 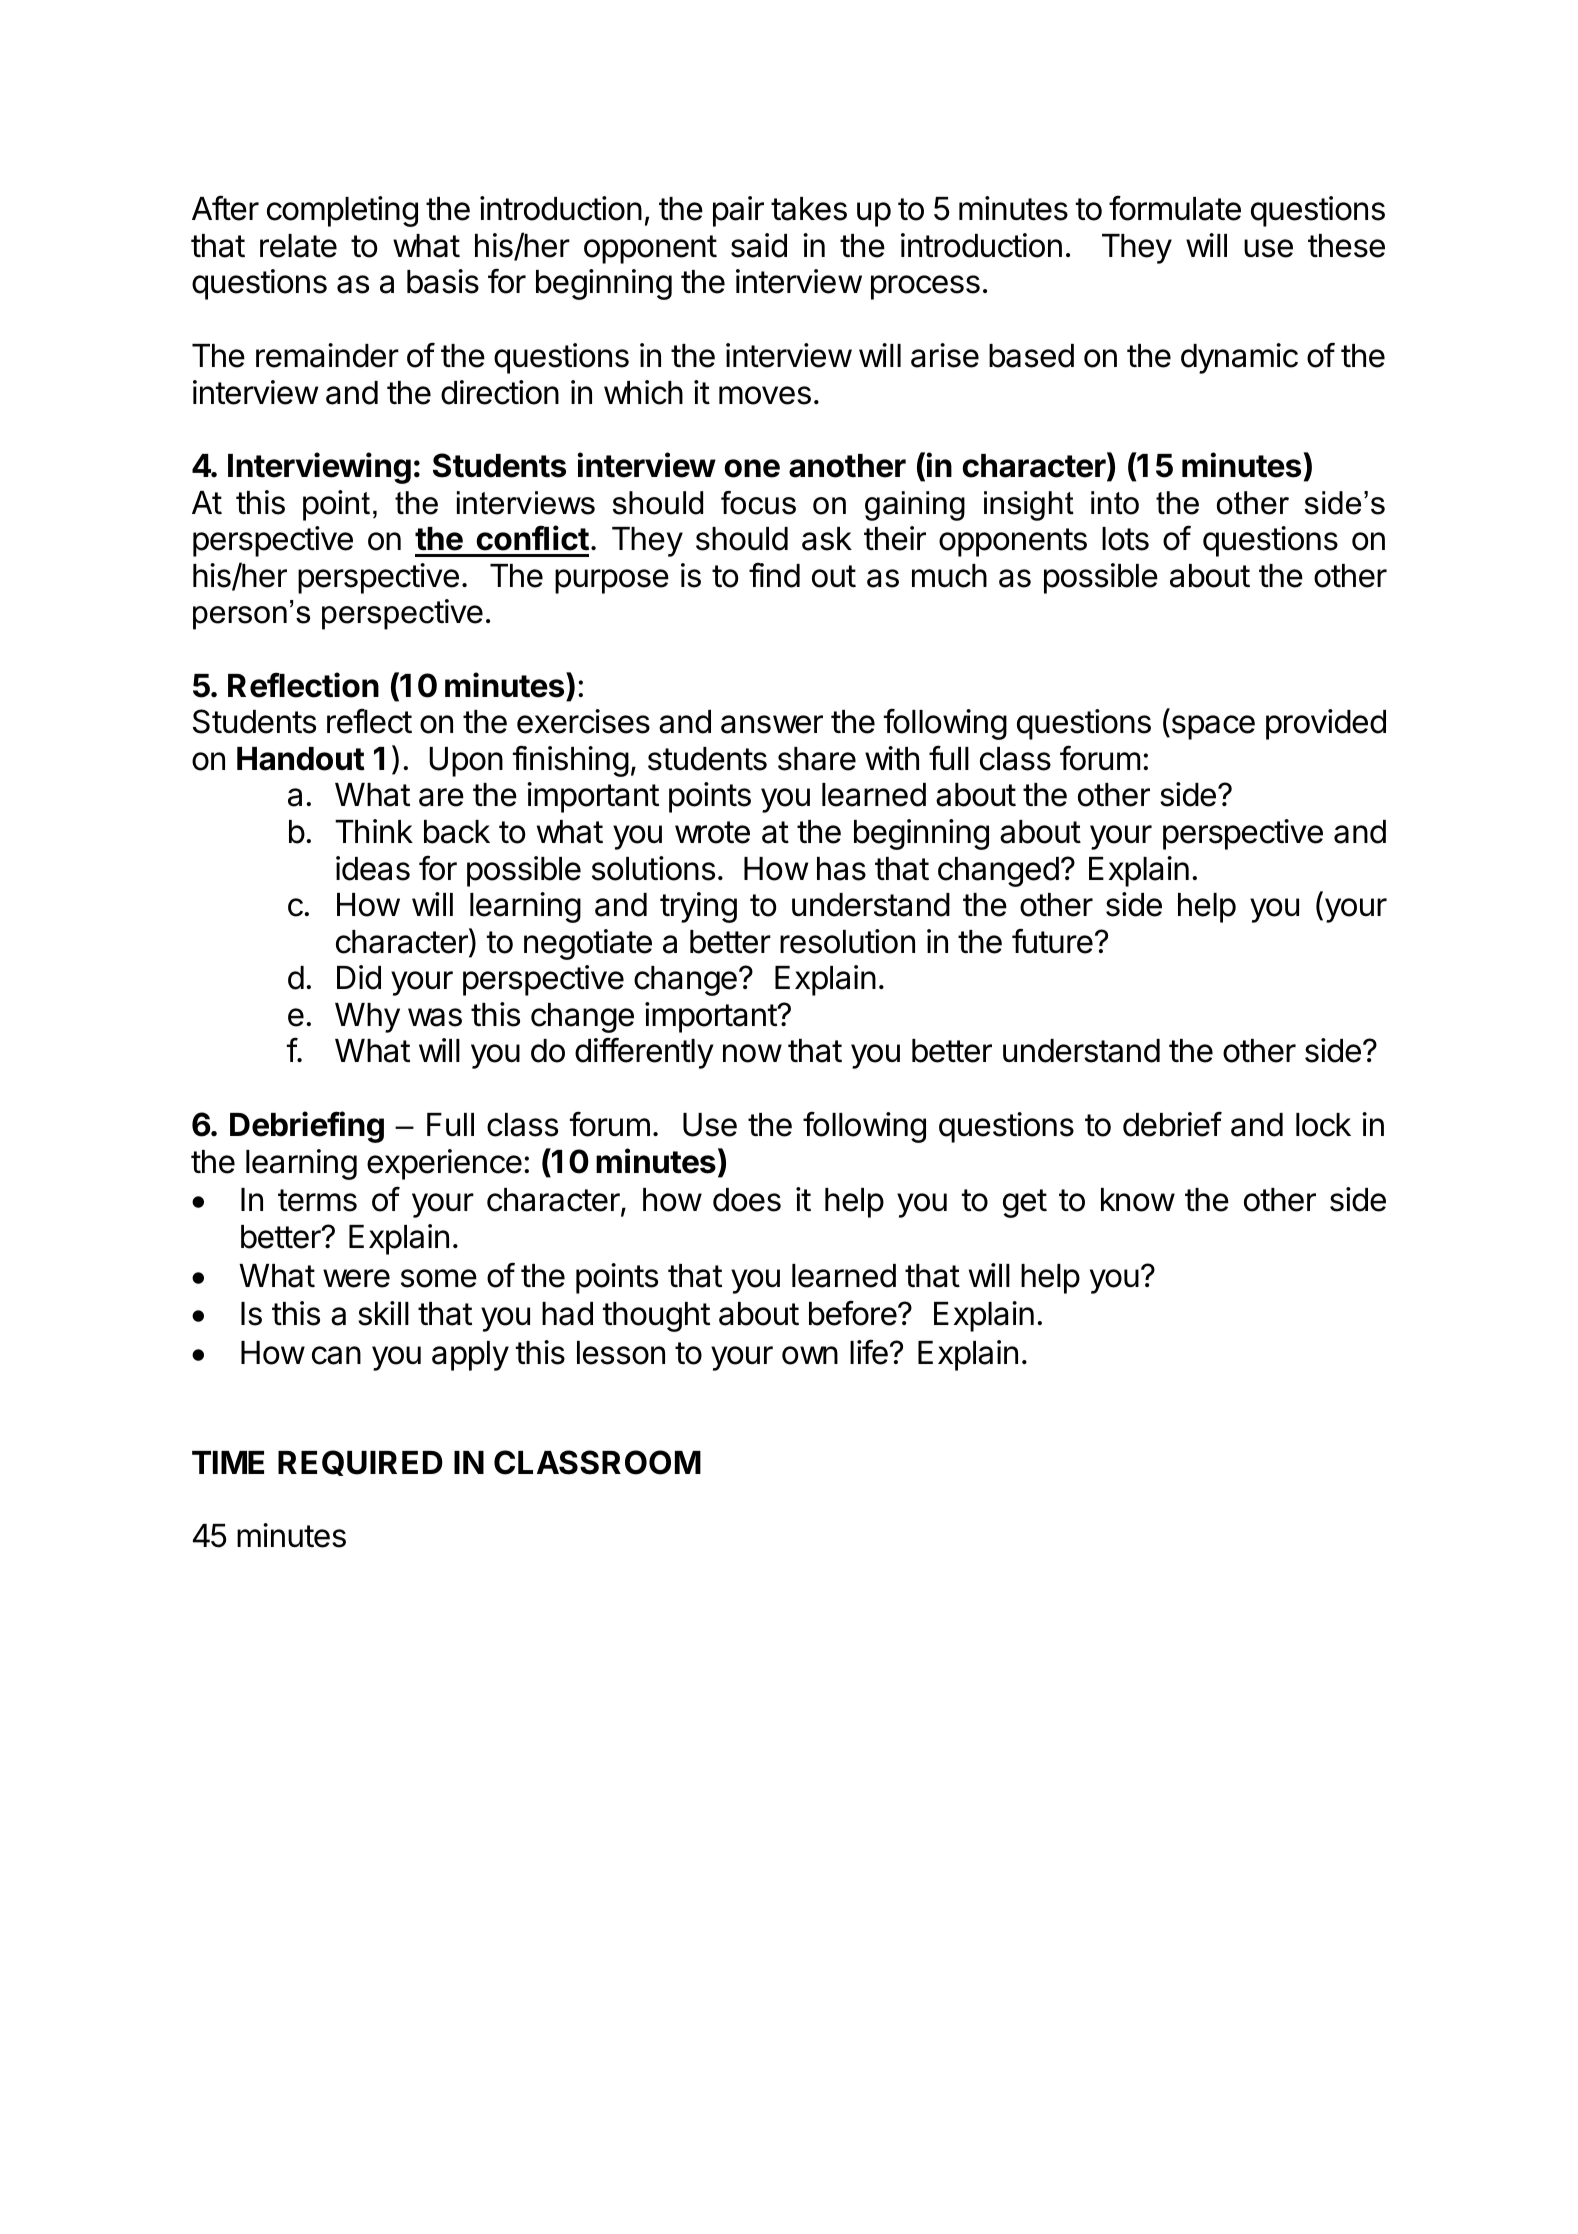 I want to click on lock, so click(x=1323, y=1125).
